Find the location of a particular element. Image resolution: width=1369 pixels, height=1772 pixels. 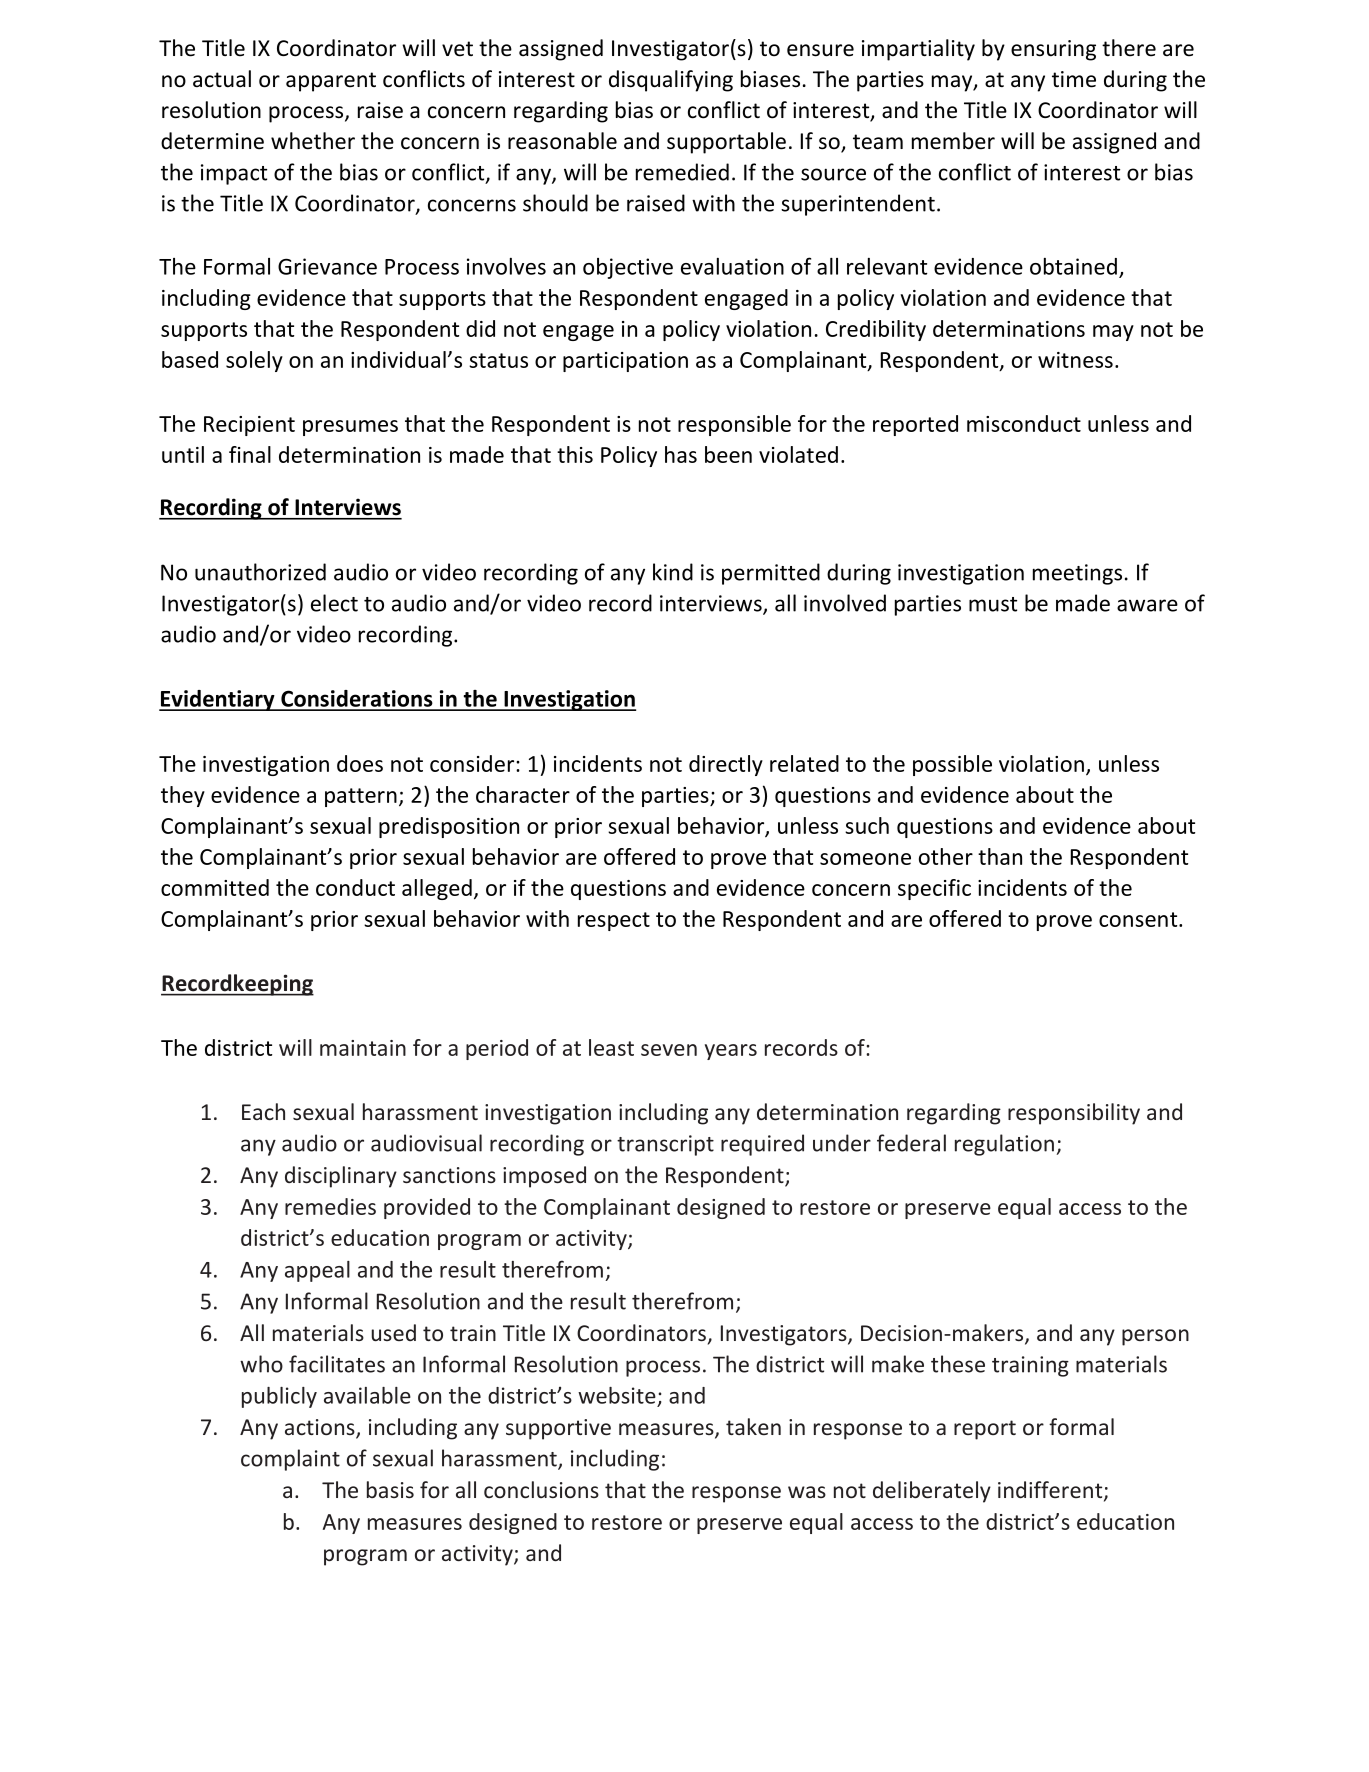

website is located at coordinates (617, 1395).
